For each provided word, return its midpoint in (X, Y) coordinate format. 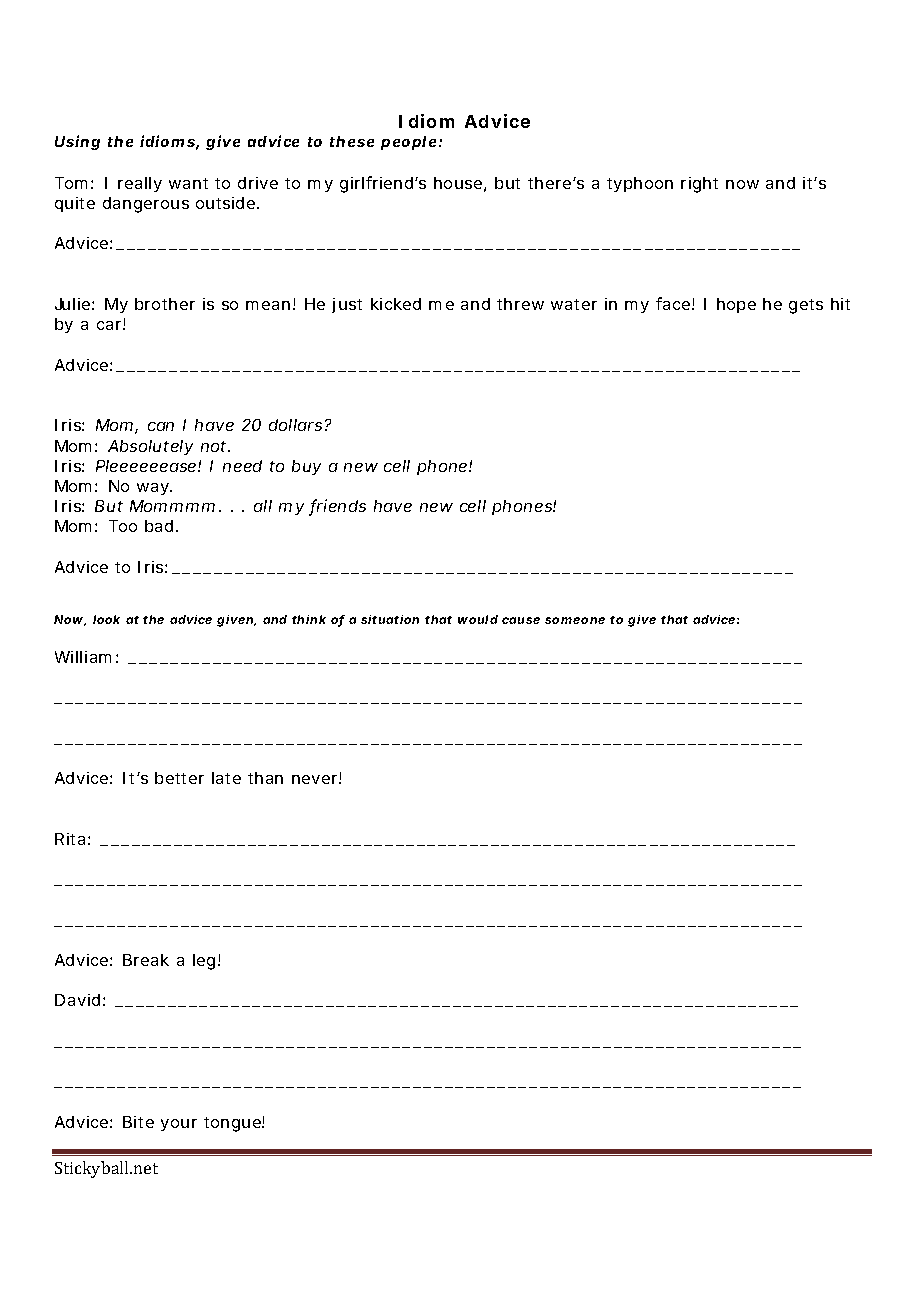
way (154, 489)
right (699, 185)
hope (736, 305)
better (179, 778)
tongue (233, 1124)
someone (575, 620)
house (458, 183)
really (140, 184)
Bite (138, 1122)
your (179, 1125)
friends (337, 507)
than (265, 778)
